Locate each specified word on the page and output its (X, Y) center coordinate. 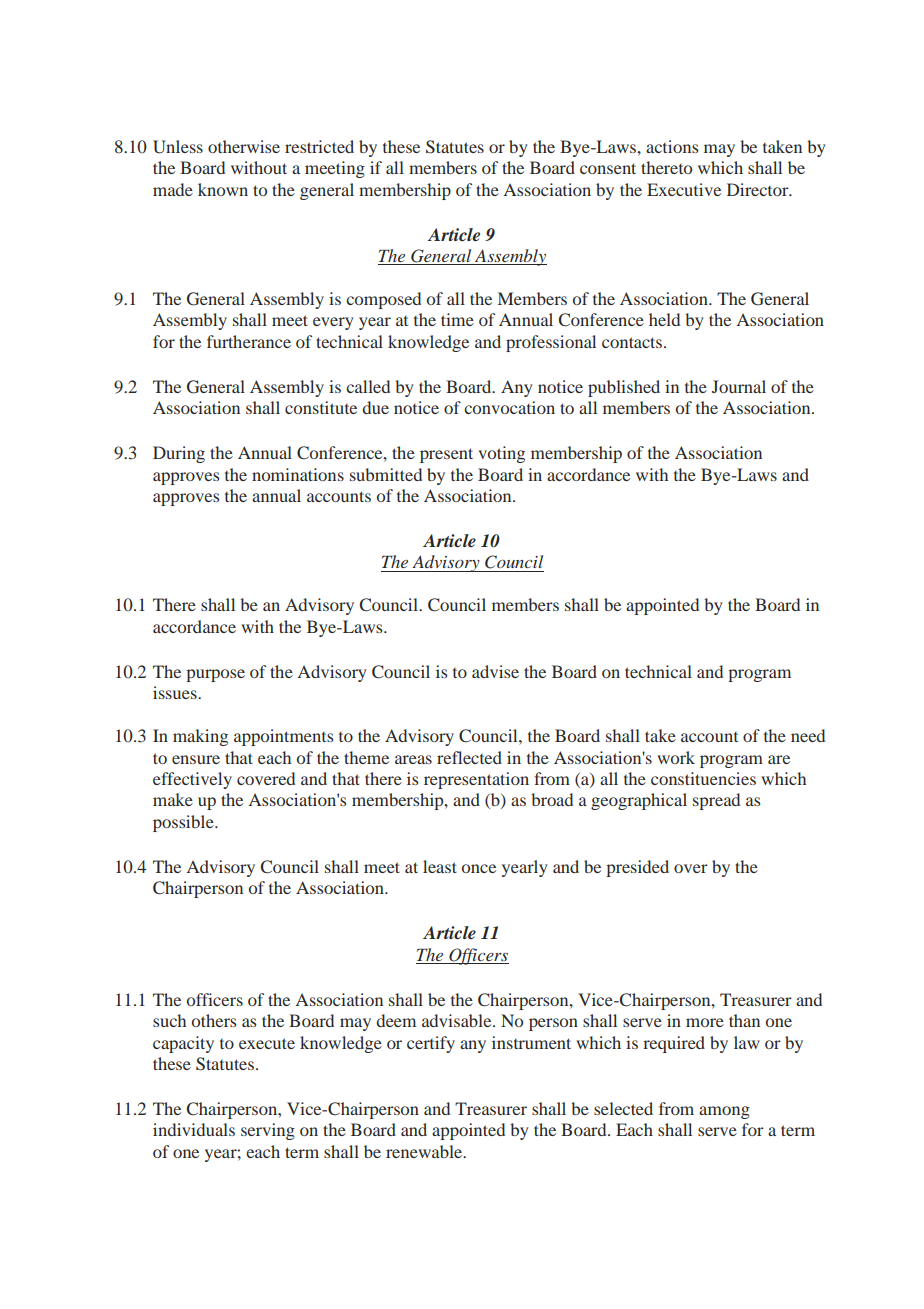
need (808, 735)
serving (268, 1131)
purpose (215, 675)
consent (608, 168)
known (223, 189)
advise (495, 671)
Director (759, 189)
